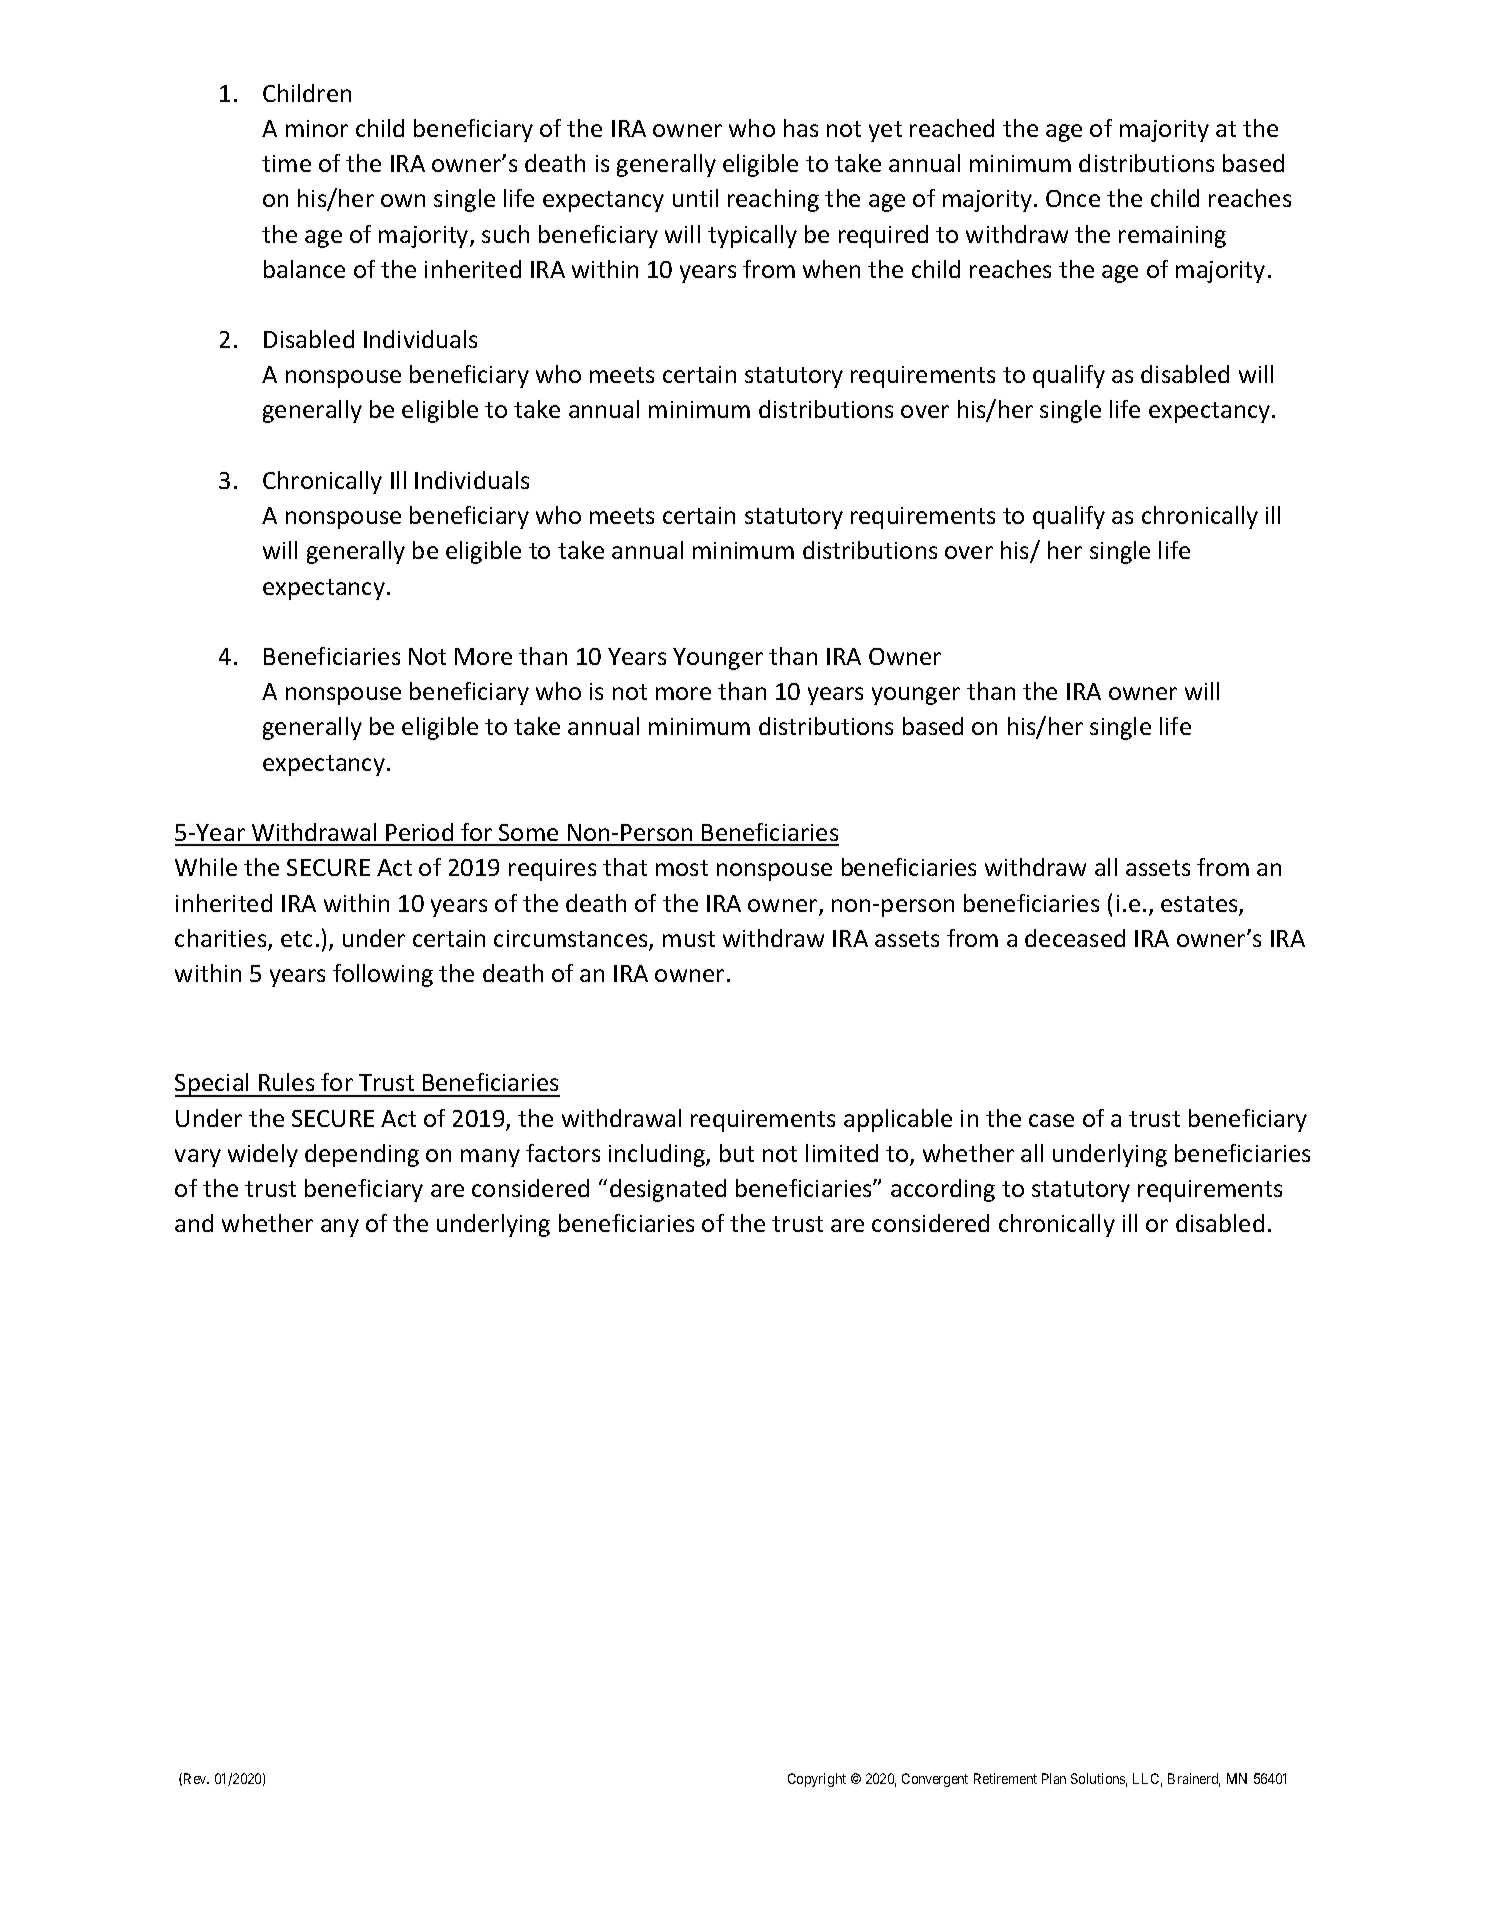 The image size is (1487, 1925). Describe the element at coordinates (286, 163) in the document. I see `time` at that location.
